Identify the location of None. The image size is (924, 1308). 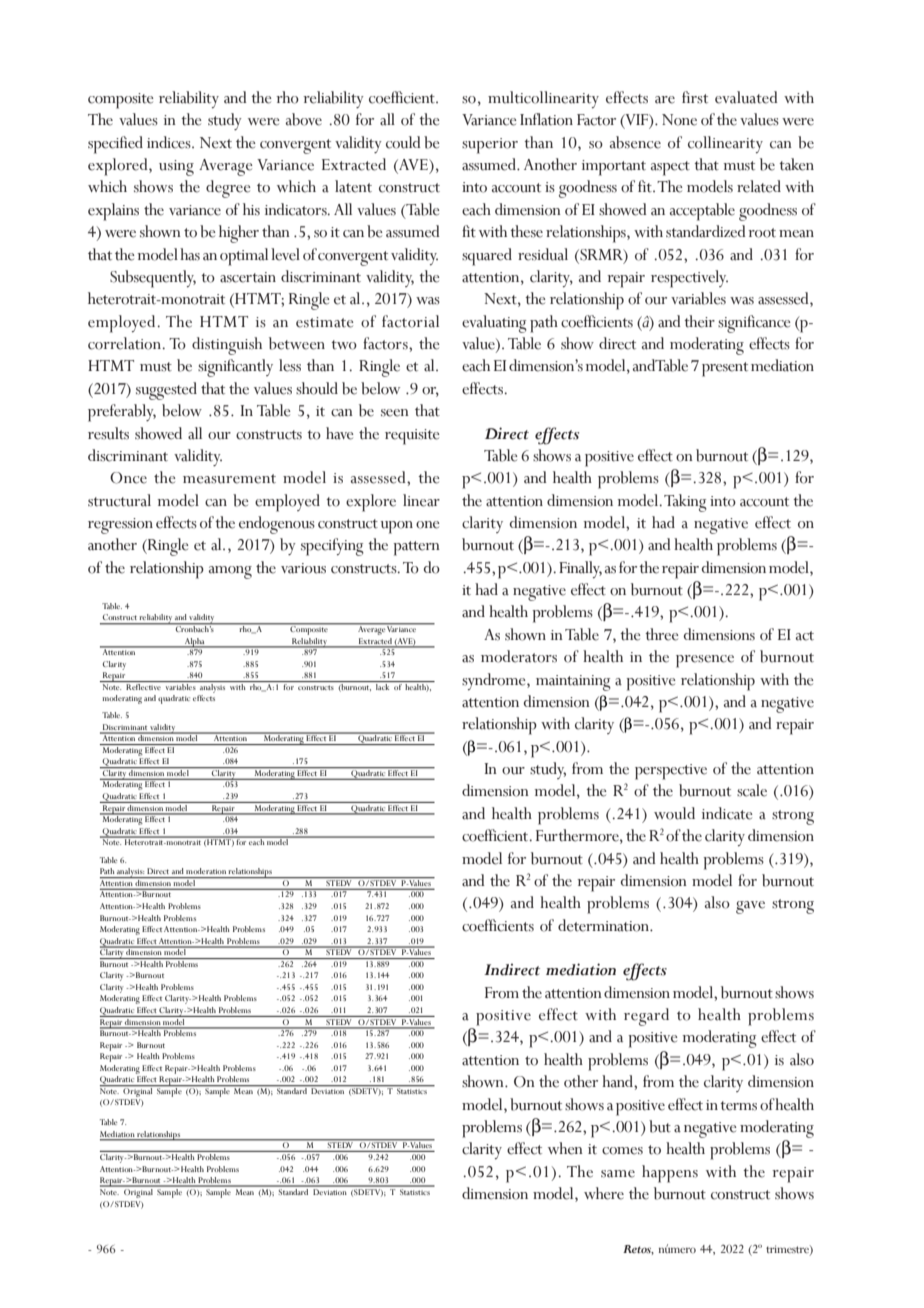
(679, 120).
